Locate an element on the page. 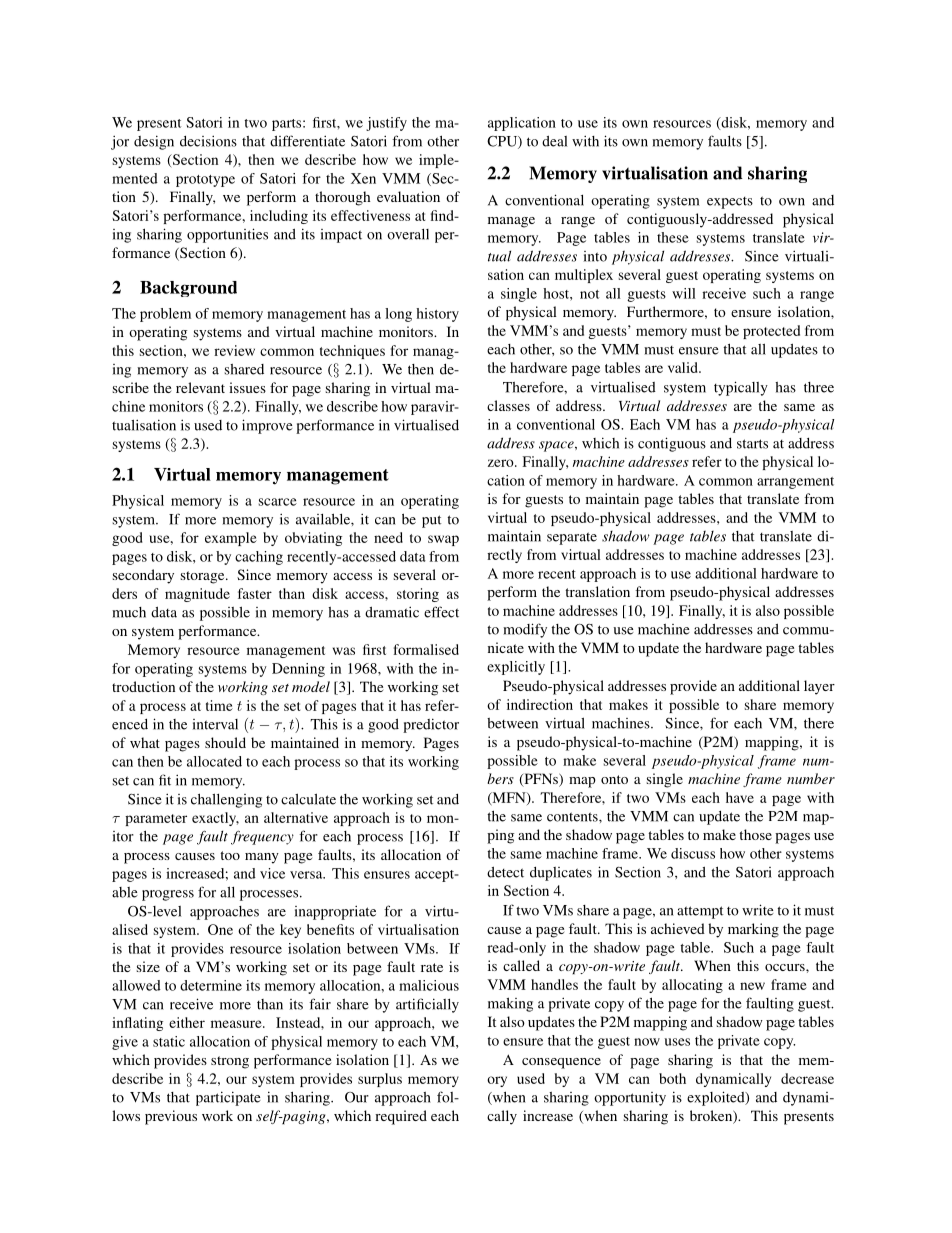 This page has width=952, height=1233. classes is located at coordinates (508, 405).
